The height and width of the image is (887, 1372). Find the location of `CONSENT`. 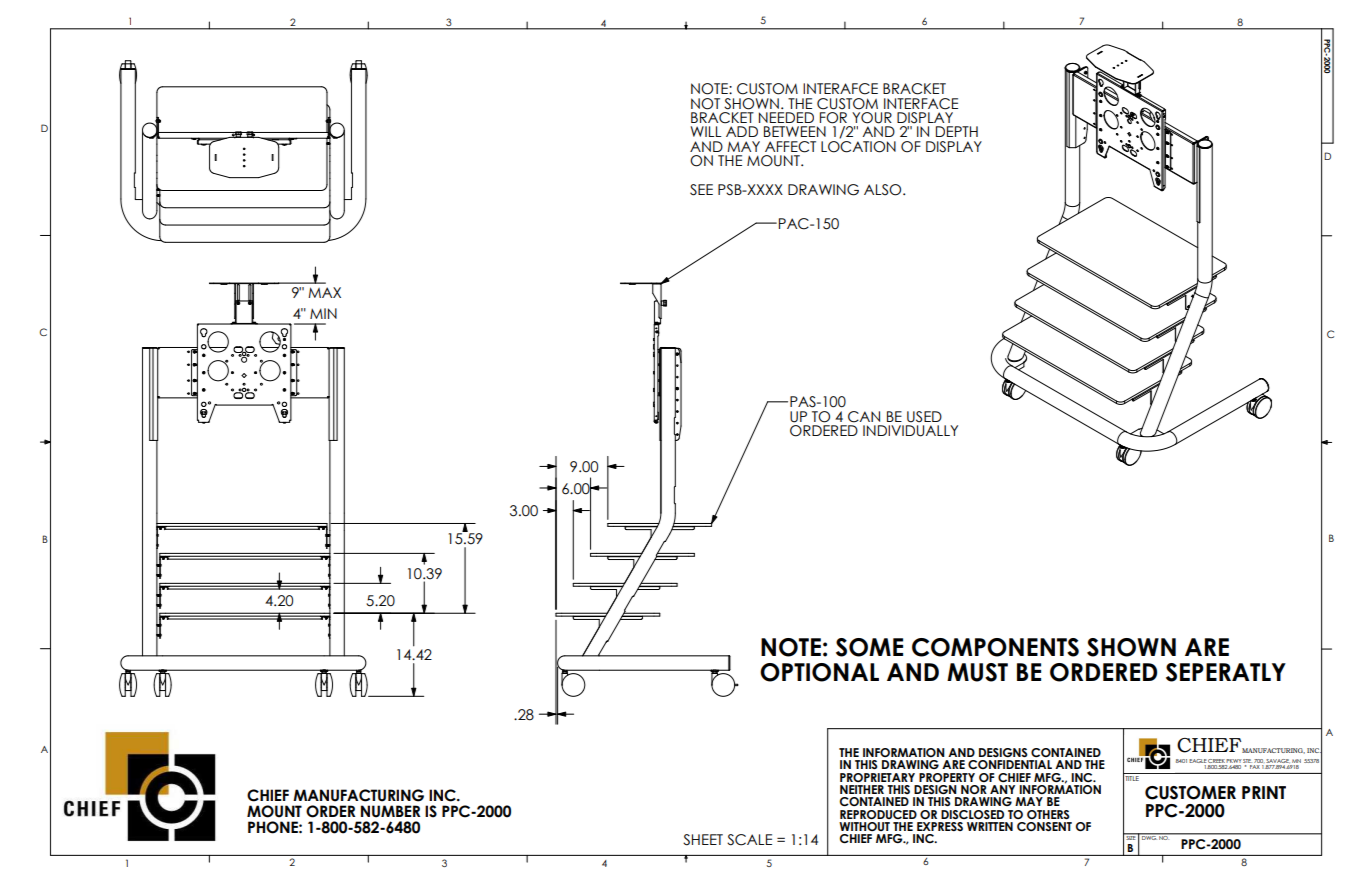

CONSENT is located at coordinates (1044, 826).
